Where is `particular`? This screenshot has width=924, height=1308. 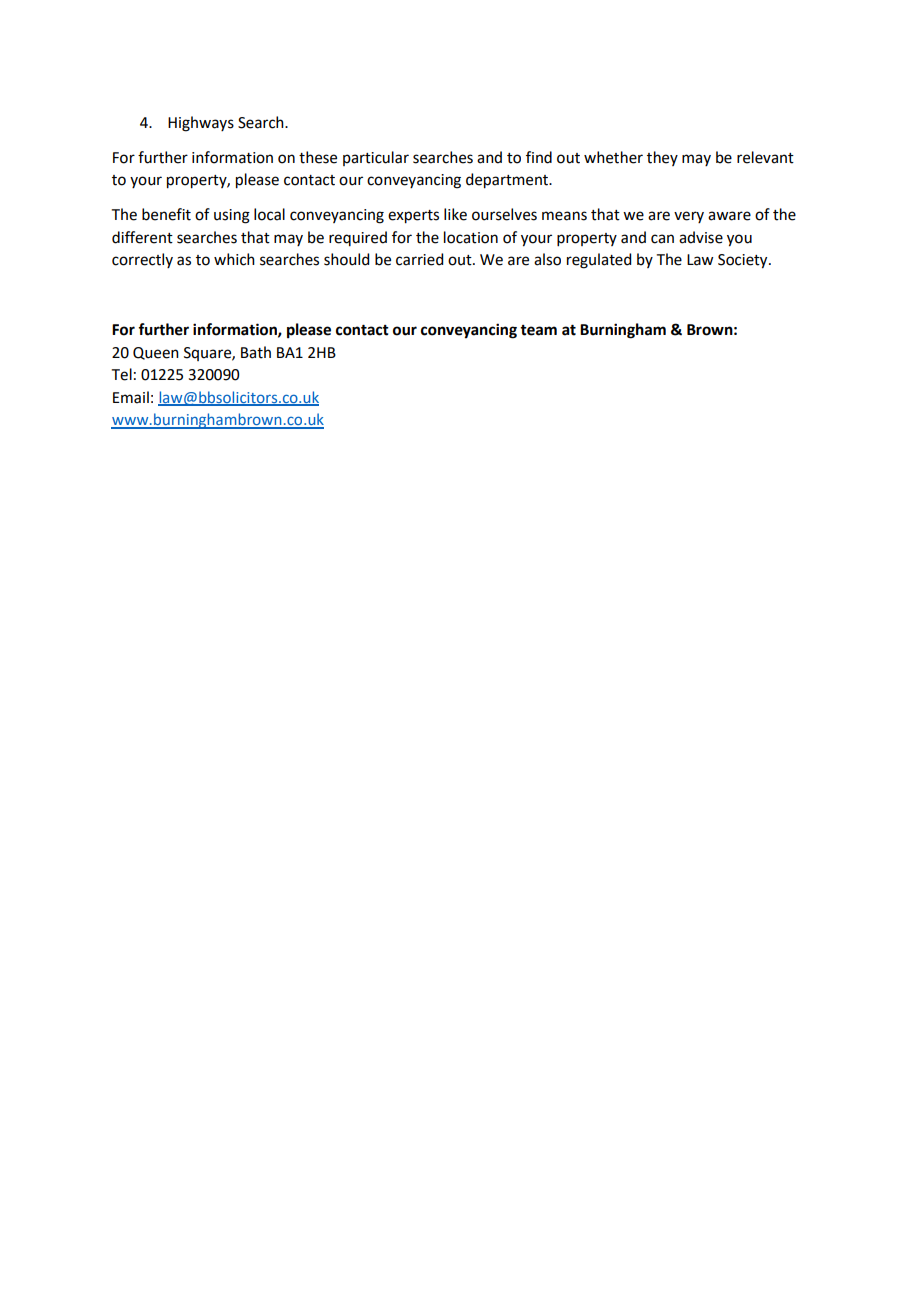 particular is located at coordinates (376, 158).
